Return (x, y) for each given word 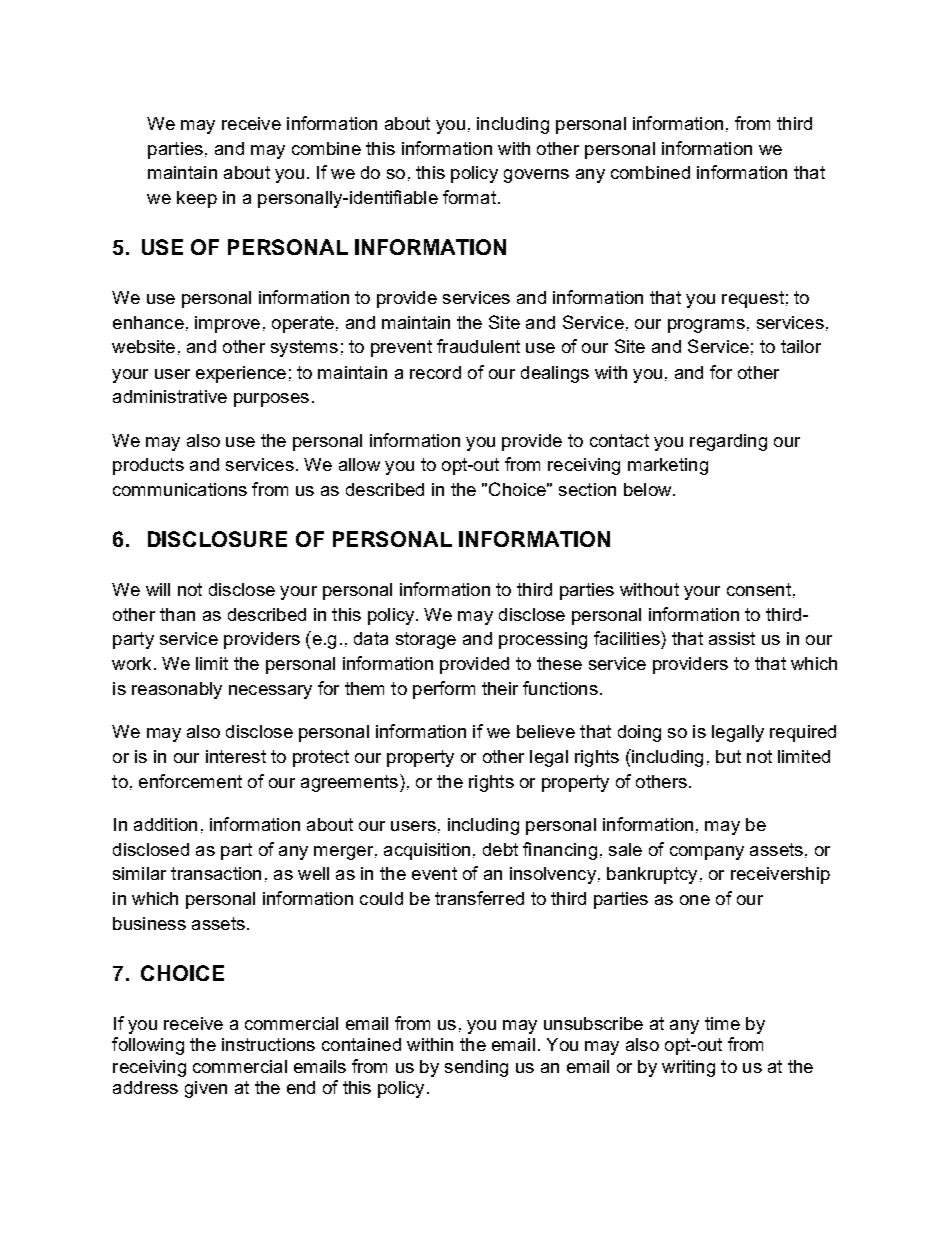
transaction (216, 873)
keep (197, 199)
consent (759, 589)
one (695, 900)
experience (241, 374)
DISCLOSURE (217, 539)
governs (536, 176)
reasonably (177, 690)
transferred (479, 898)
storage (426, 640)
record (435, 372)
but (728, 756)
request (753, 299)
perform (444, 690)
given (206, 1089)
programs (706, 326)
